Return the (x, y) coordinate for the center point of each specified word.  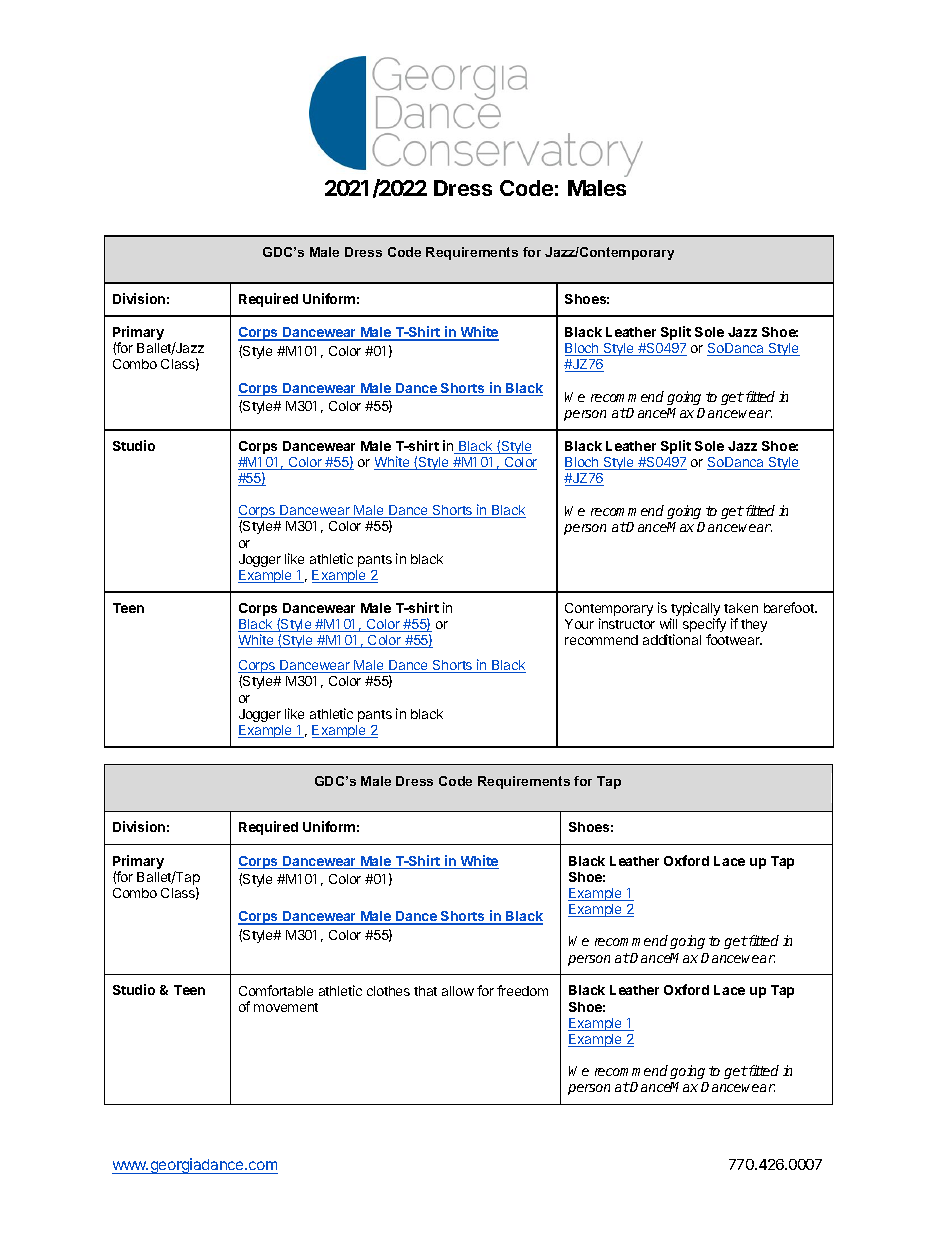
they (754, 625)
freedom (522, 990)
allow (458, 991)
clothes (388, 991)
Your (579, 624)
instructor (627, 623)
